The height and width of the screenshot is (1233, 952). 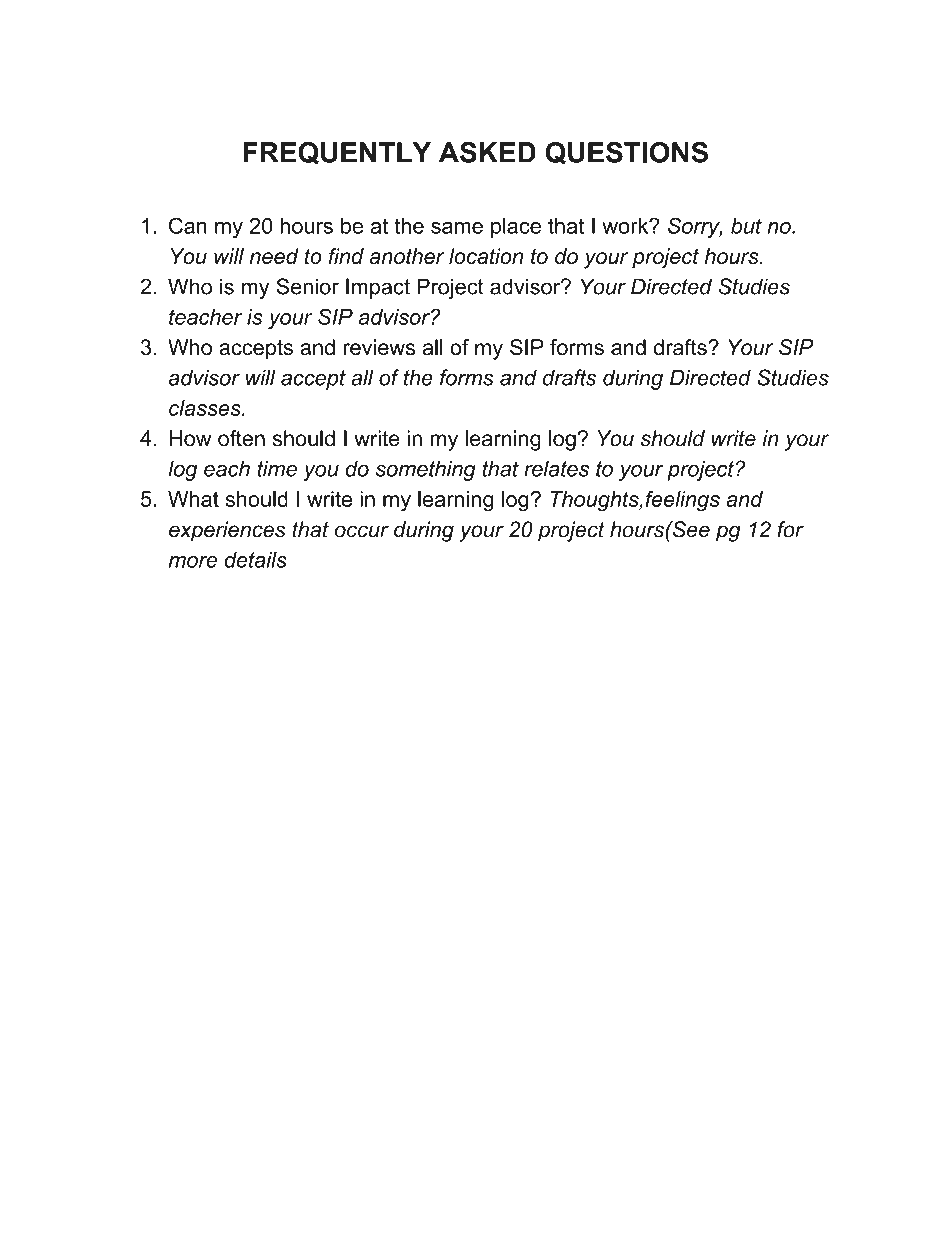 What do you see at coordinates (255, 560) in the screenshot?
I see `details` at bounding box center [255, 560].
